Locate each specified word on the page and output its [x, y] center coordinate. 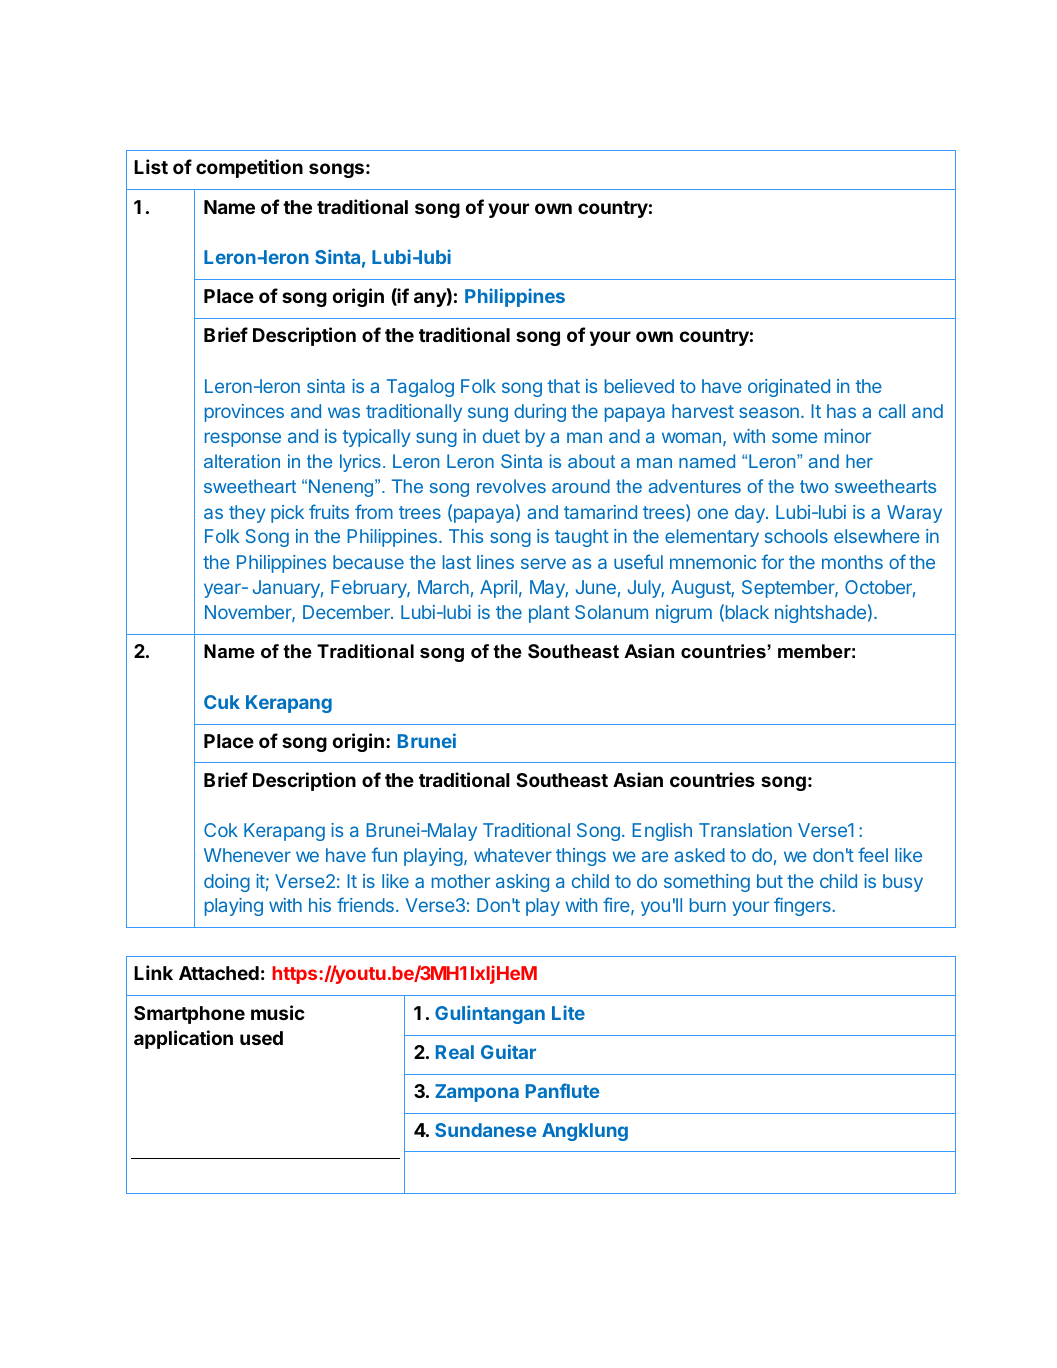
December [347, 612]
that [564, 386]
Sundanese [485, 1130]
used [261, 1038]
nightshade [820, 614]
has [841, 411]
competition [249, 168]
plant [549, 614]
